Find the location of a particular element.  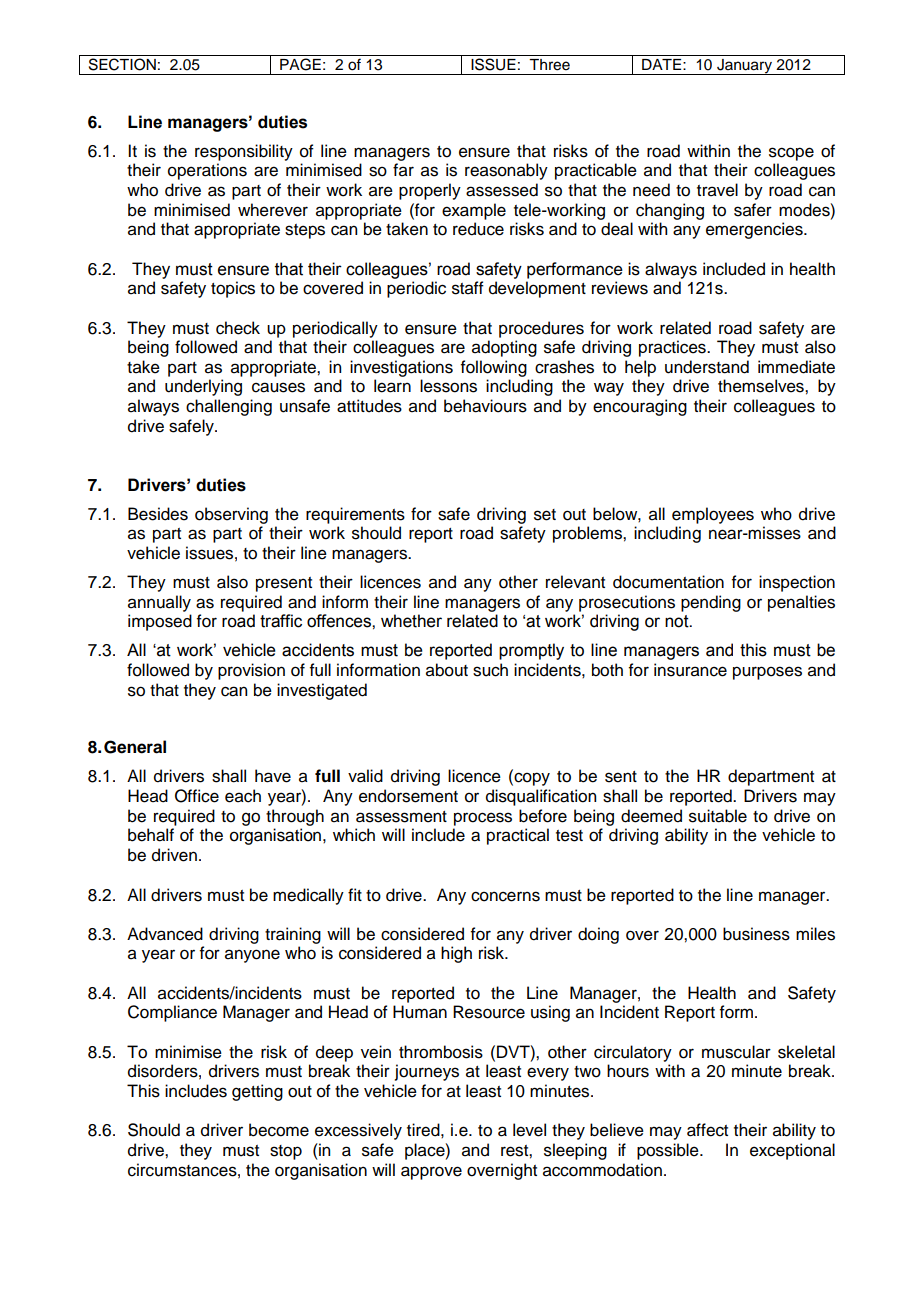

following is located at coordinates (494, 368).
